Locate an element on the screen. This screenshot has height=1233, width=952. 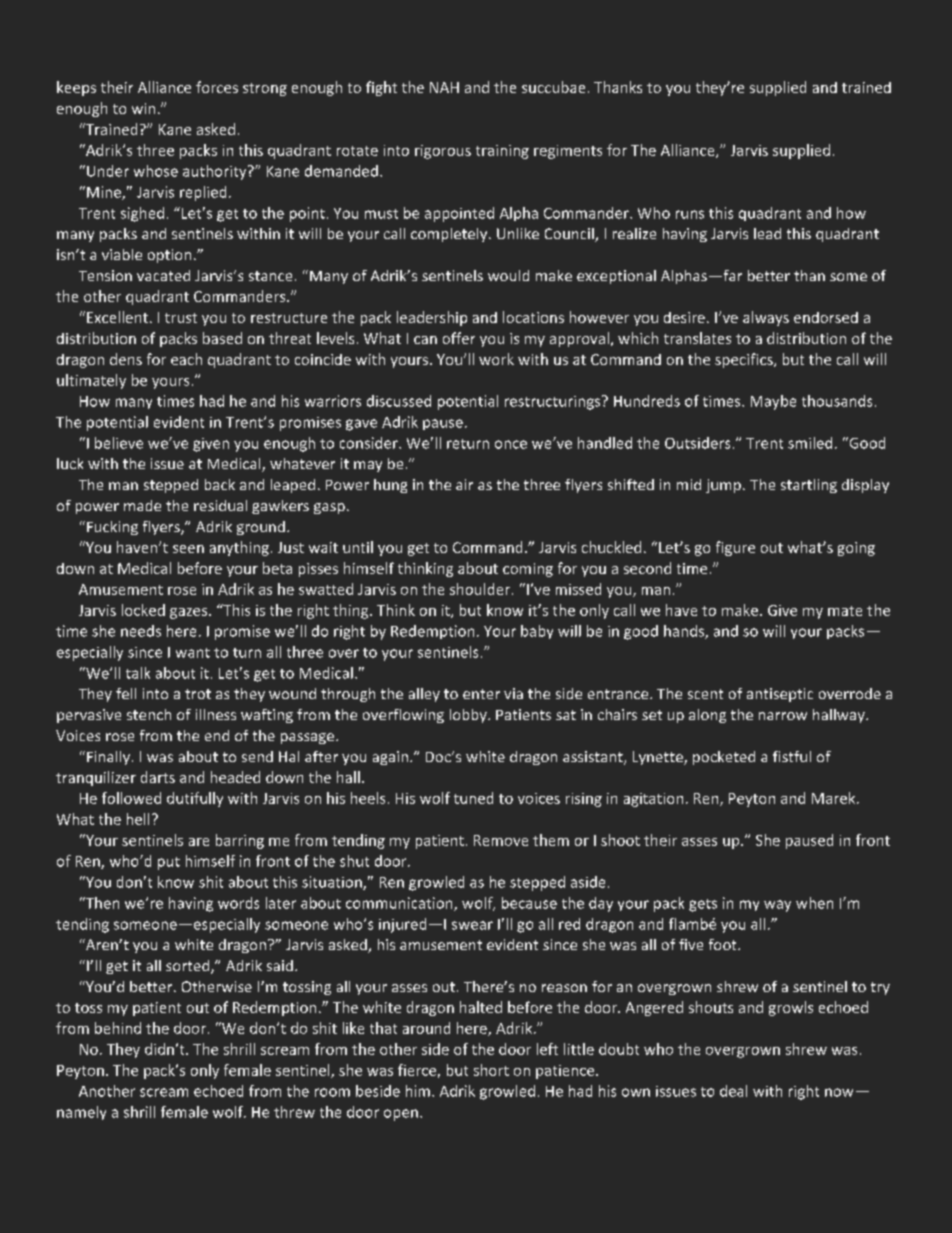
trot is located at coordinates (198, 694).
